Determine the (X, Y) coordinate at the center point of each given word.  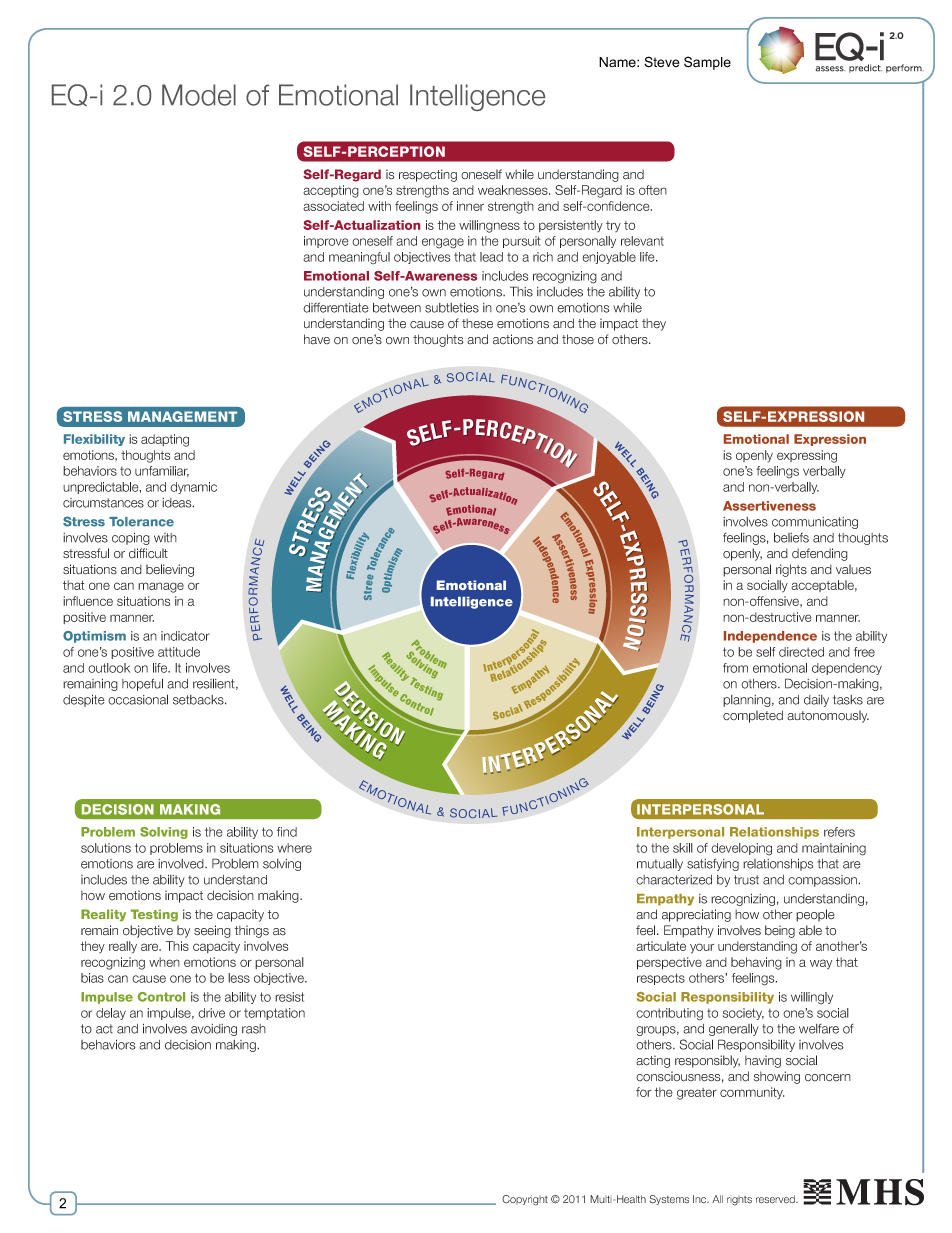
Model (199, 95)
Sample (707, 63)
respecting (428, 175)
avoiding (214, 1030)
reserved (776, 1199)
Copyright (525, 1200)
